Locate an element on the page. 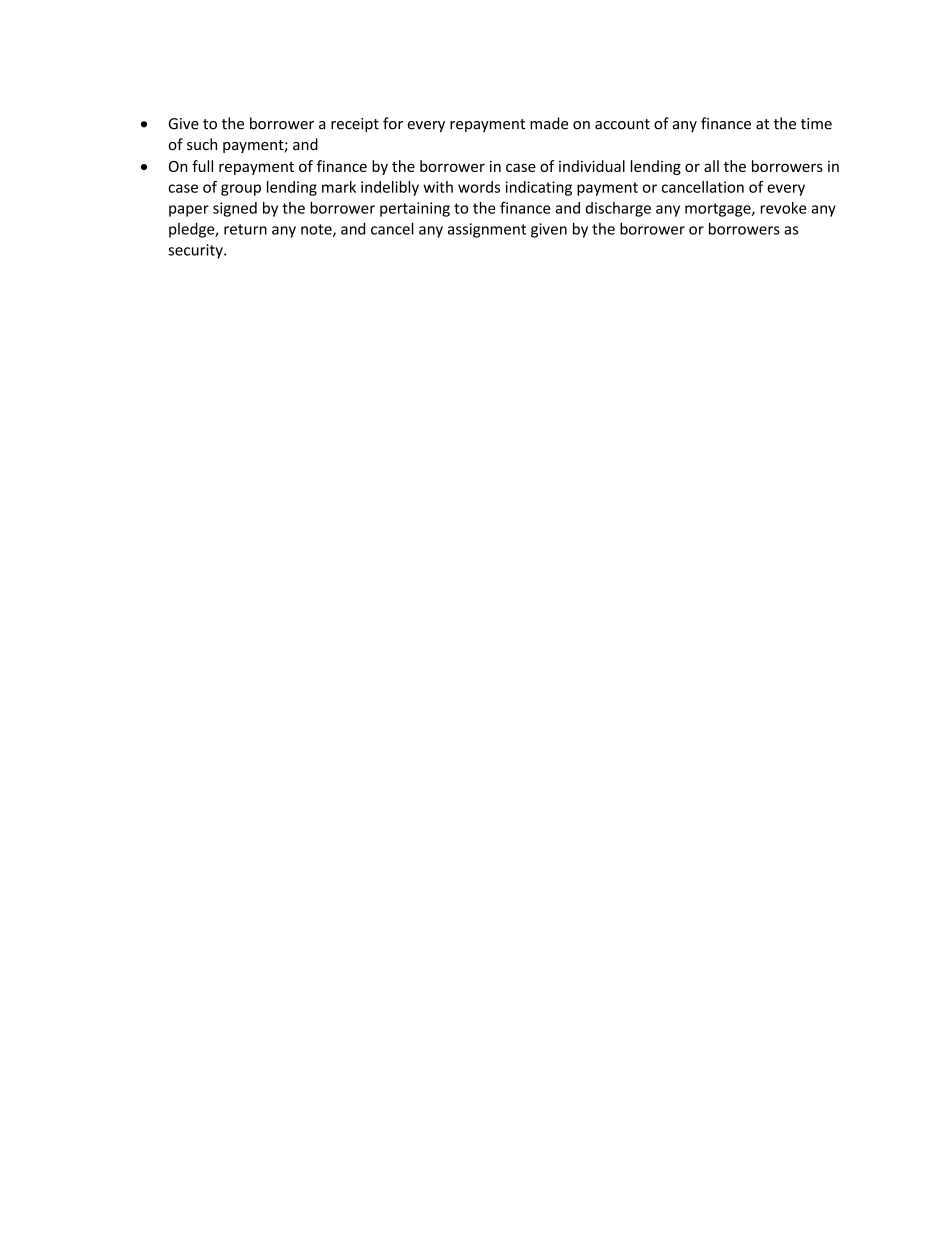 The image size is (952, 1233). full is located at coordinates (202, 166).
